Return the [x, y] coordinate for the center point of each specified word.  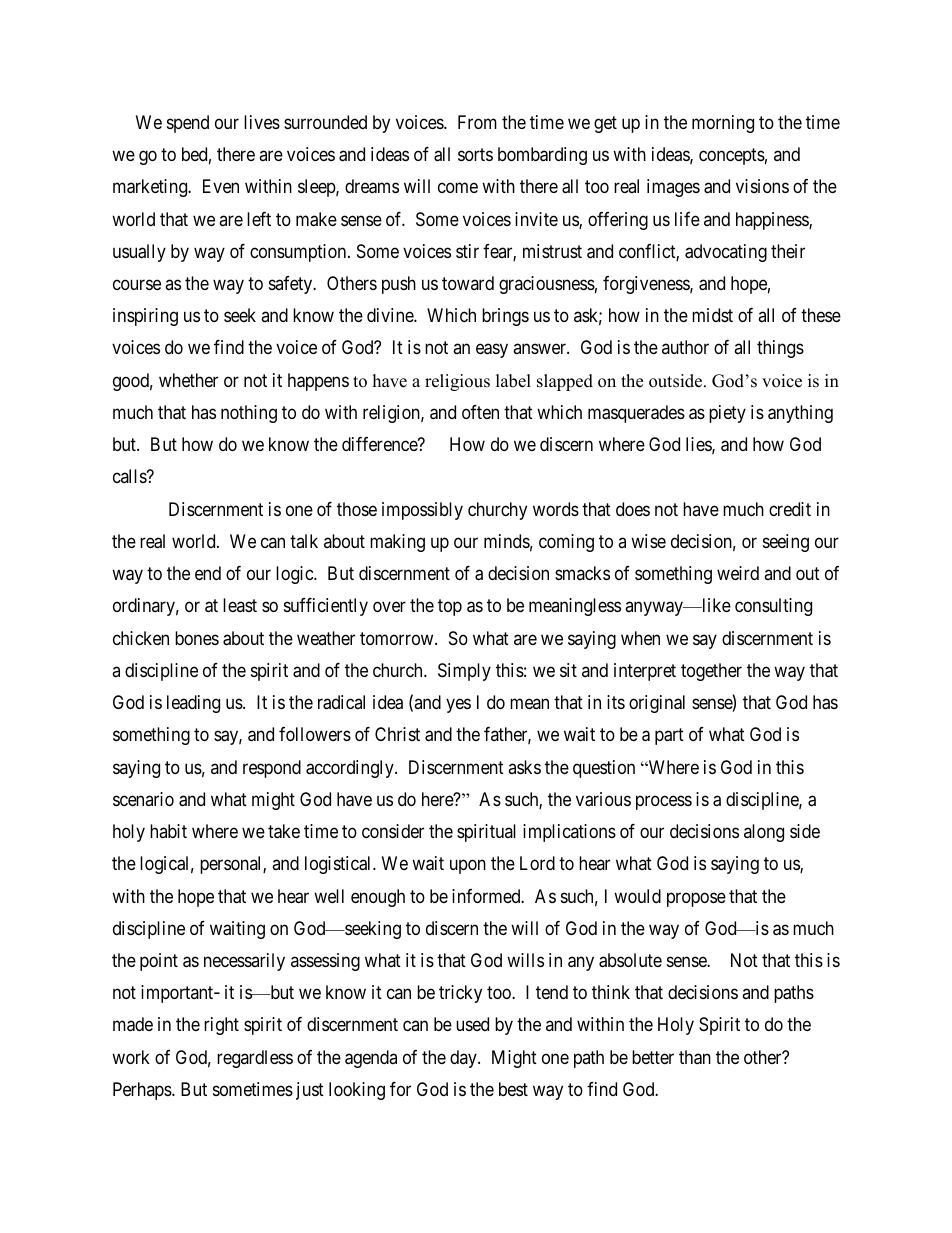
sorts [475, 154]
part [669, 736]
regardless [255, 1059]
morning [723, 124]
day [464, 1059]
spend [188, 124]
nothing [249, 414]
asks [524, 767]
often [480, 412]
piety [727, 414]
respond [272, 769]
